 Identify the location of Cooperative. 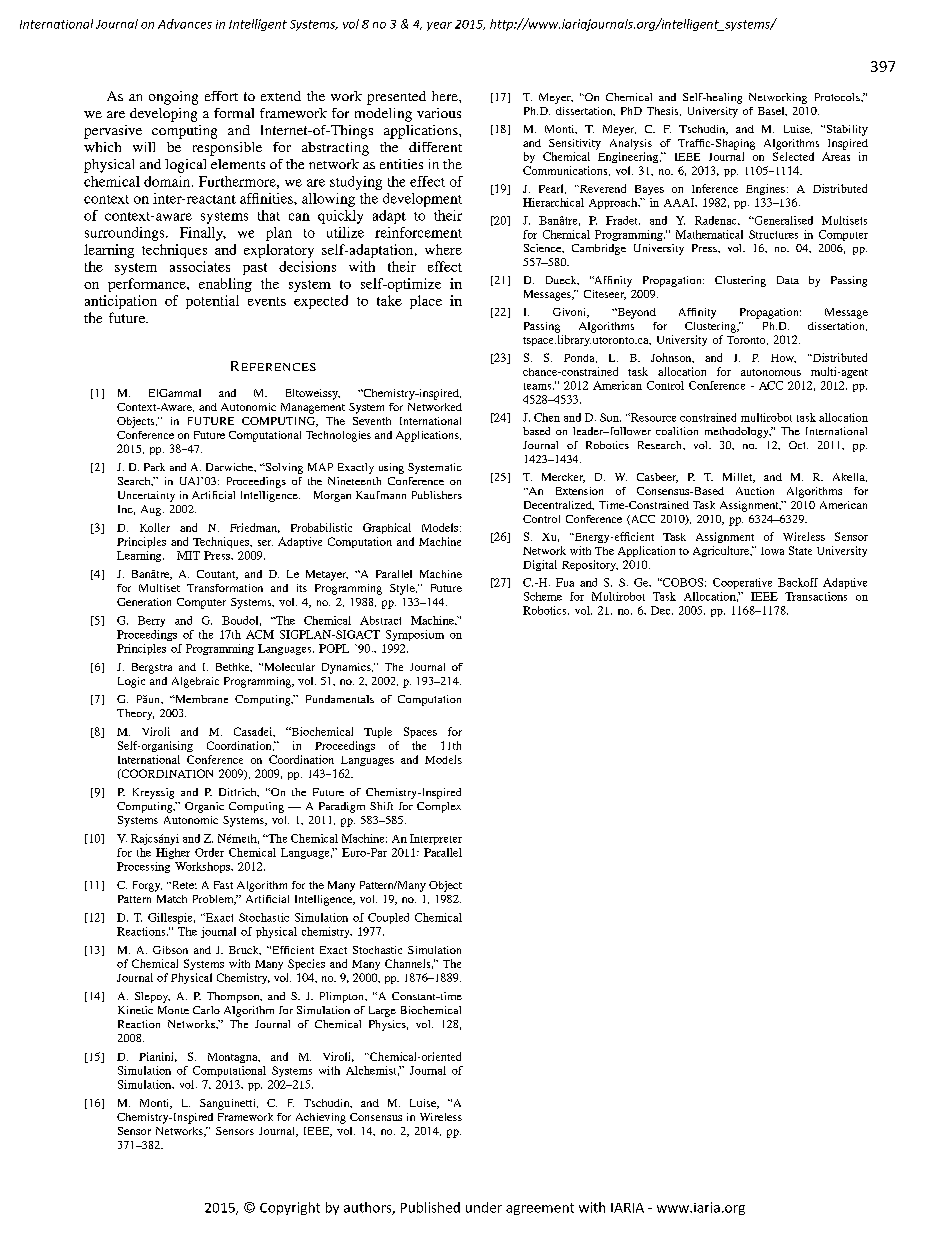
(742, 583).
